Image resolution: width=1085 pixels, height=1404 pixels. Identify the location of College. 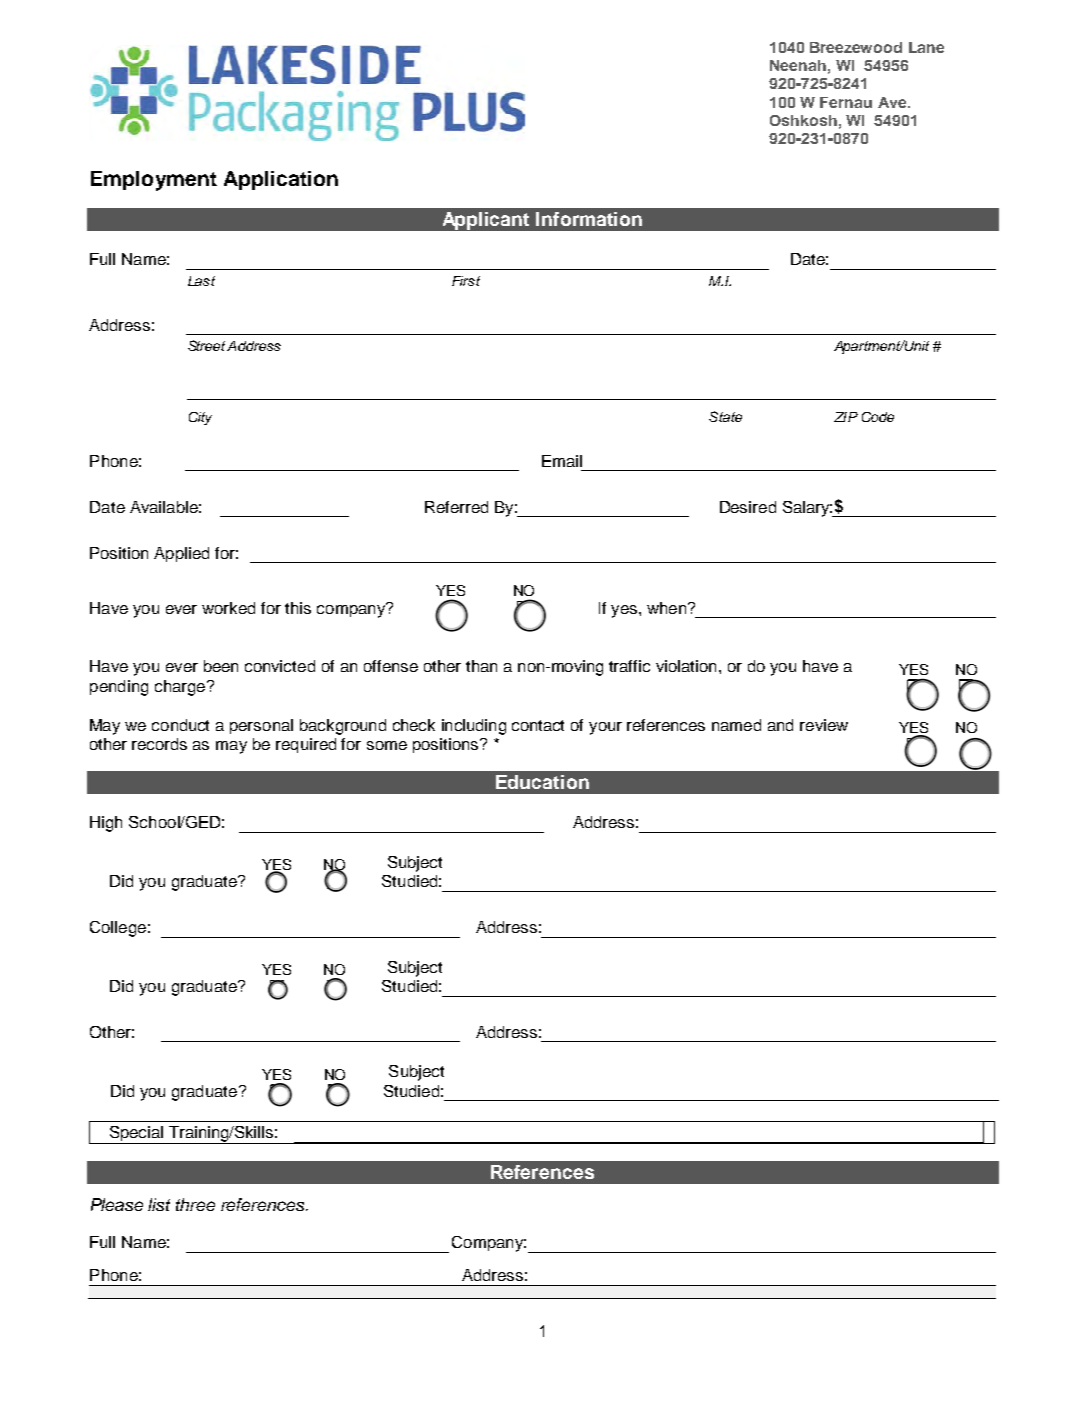
(118, 929).
